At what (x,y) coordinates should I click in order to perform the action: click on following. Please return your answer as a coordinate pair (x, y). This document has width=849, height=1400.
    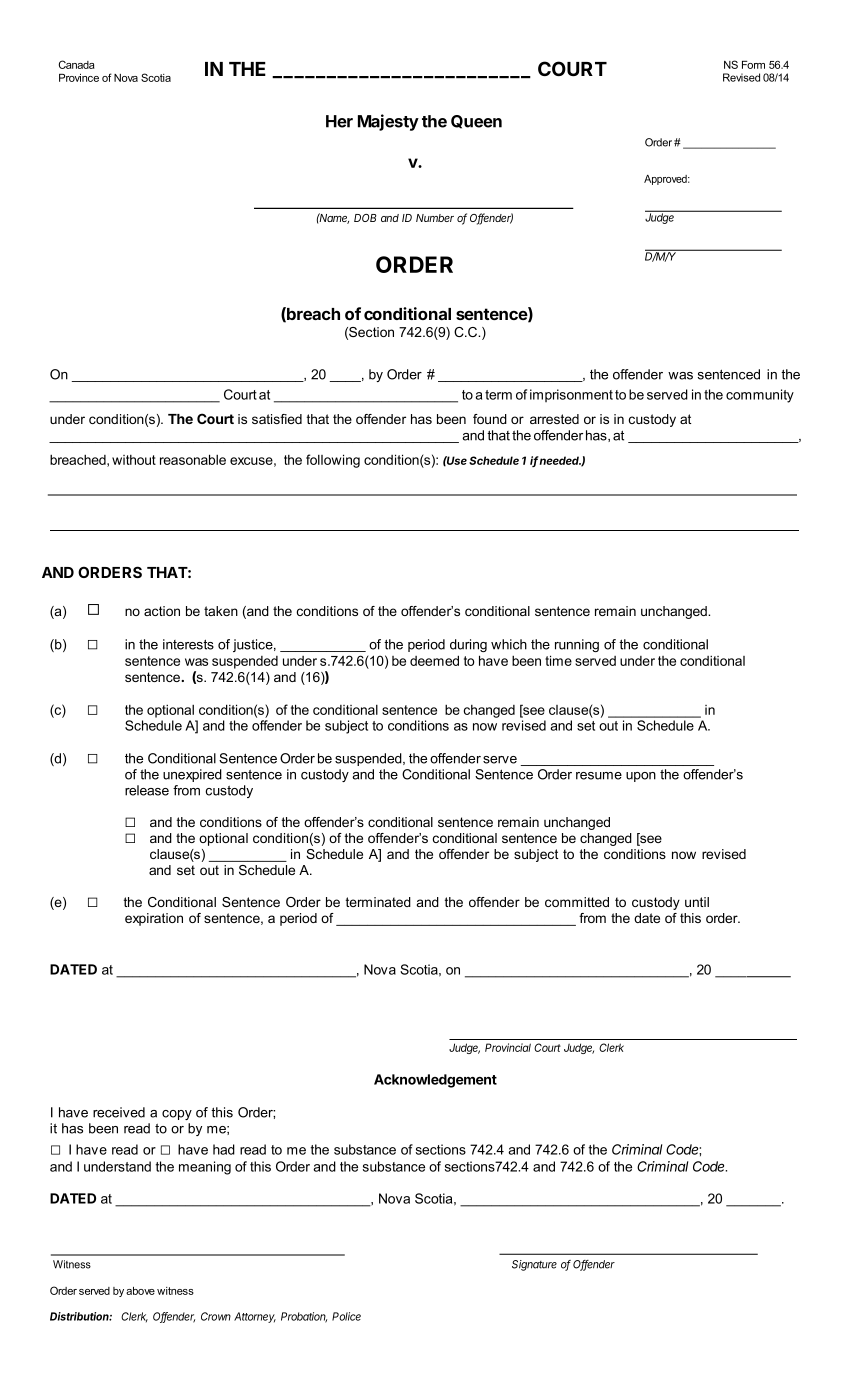
    Looking at the image, I should click on (333, 461).
